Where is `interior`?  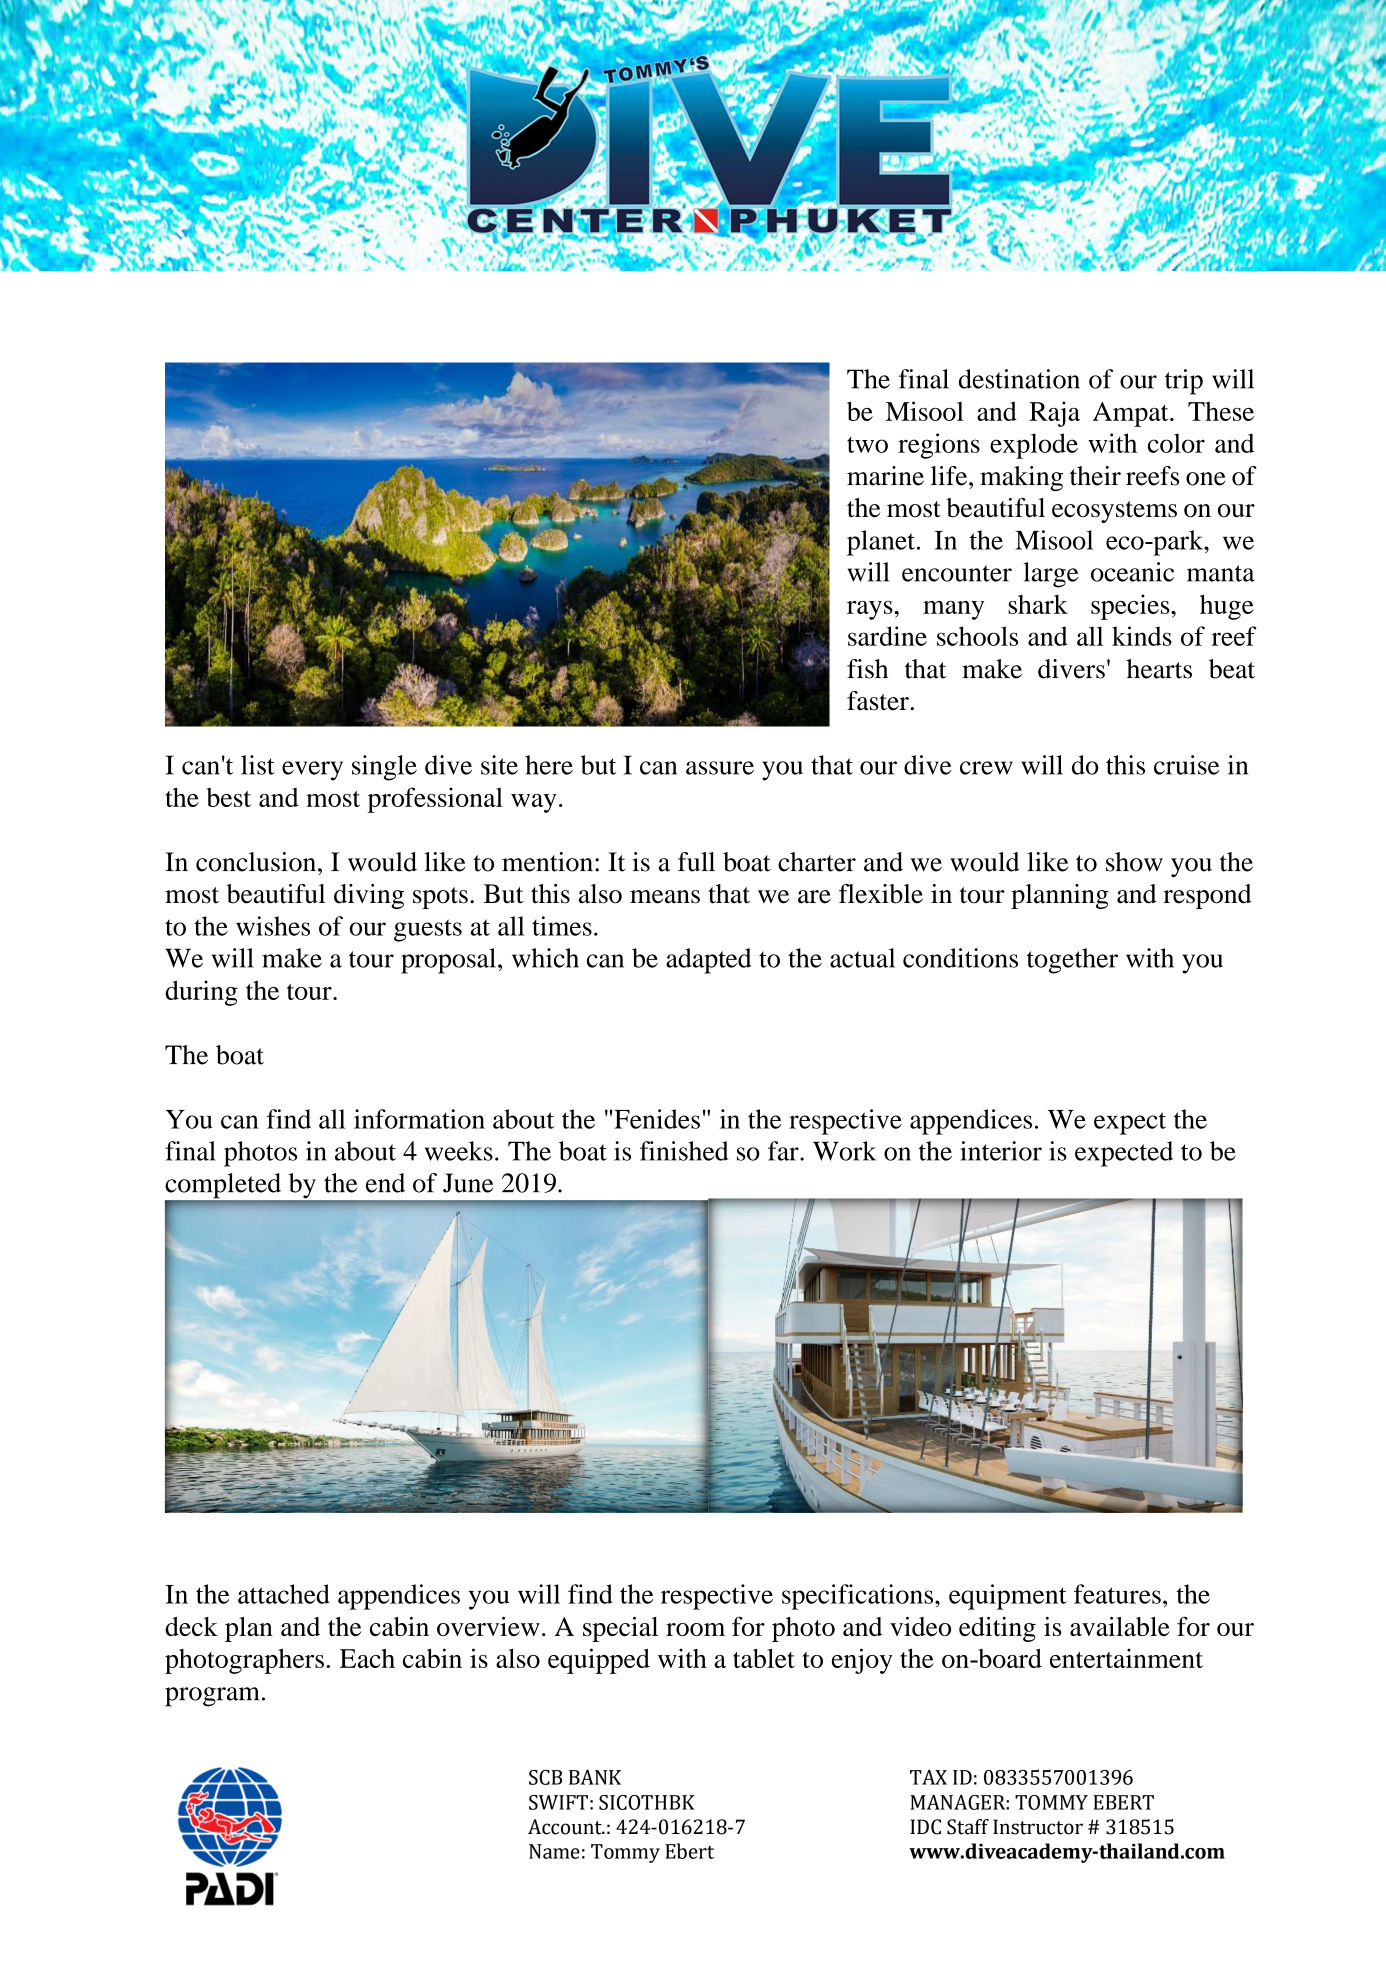
interior is located at coordinates (1001, 1151).
